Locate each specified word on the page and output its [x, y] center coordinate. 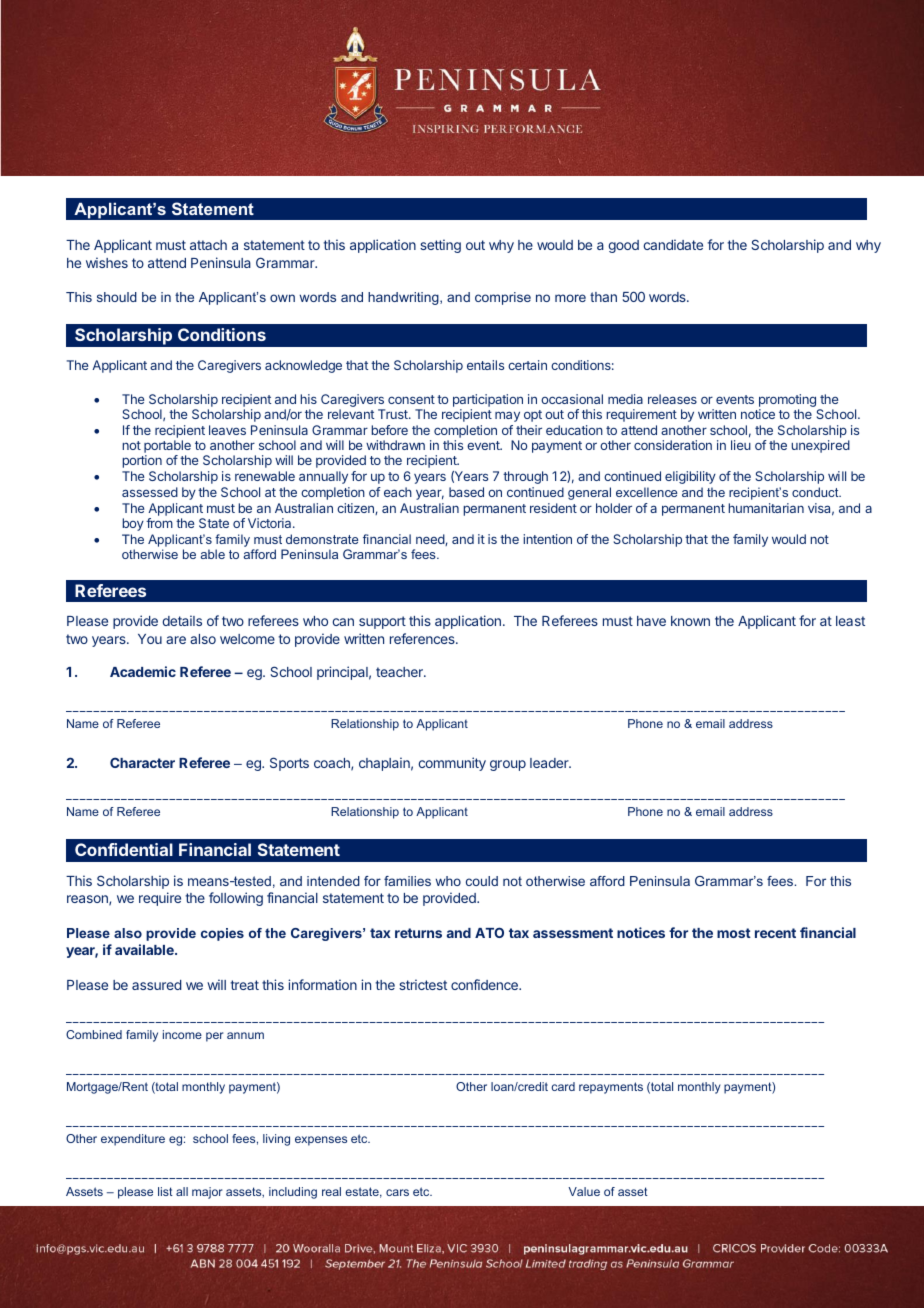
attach [208, 245]
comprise [503, 298]
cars [397, 1192]
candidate [673, 244]
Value [584, 1191]
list [165, 1191]
